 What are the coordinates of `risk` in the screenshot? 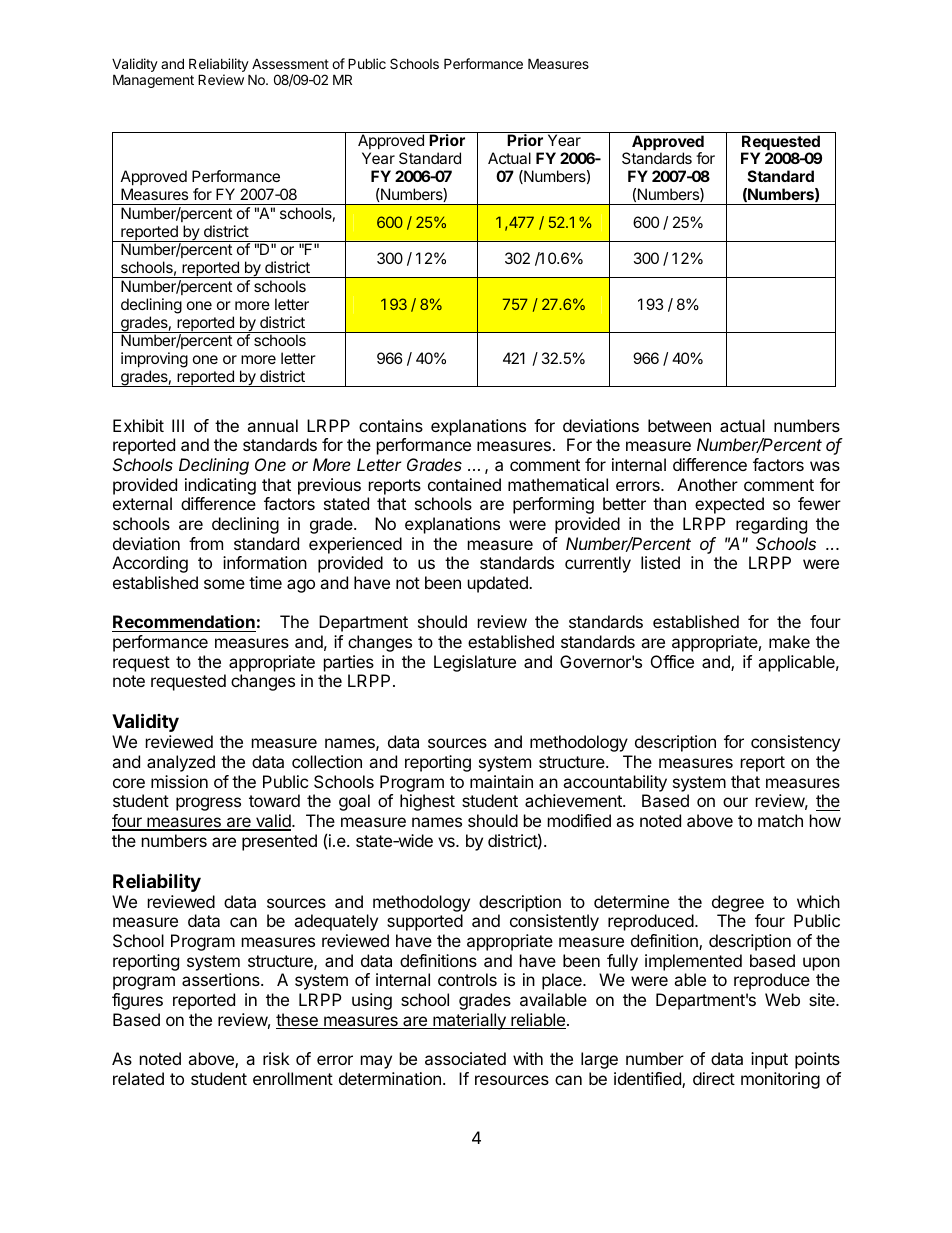 It's located at (276, 1058).
